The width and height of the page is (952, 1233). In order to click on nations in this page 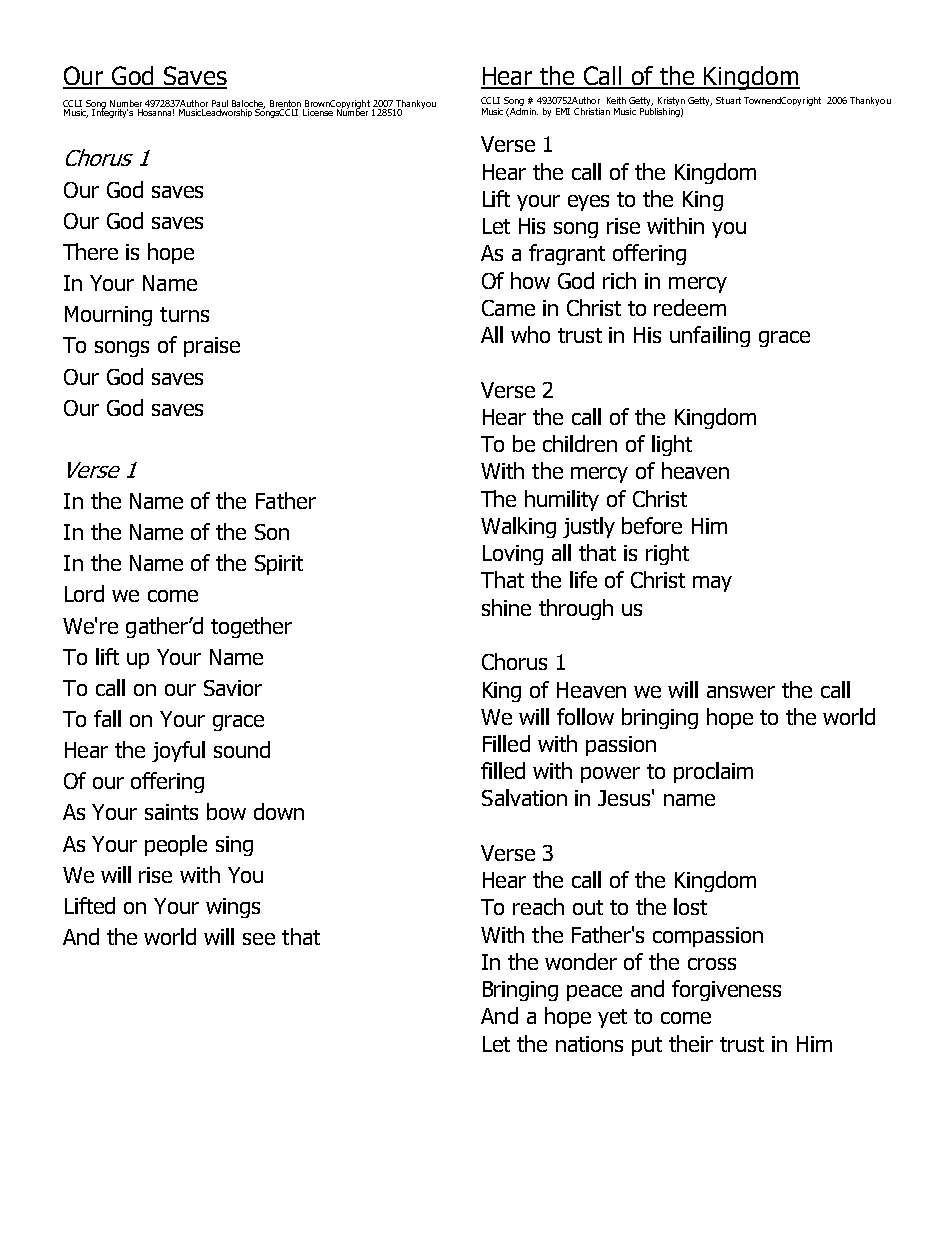, I will do `click(589, 1044)`.
